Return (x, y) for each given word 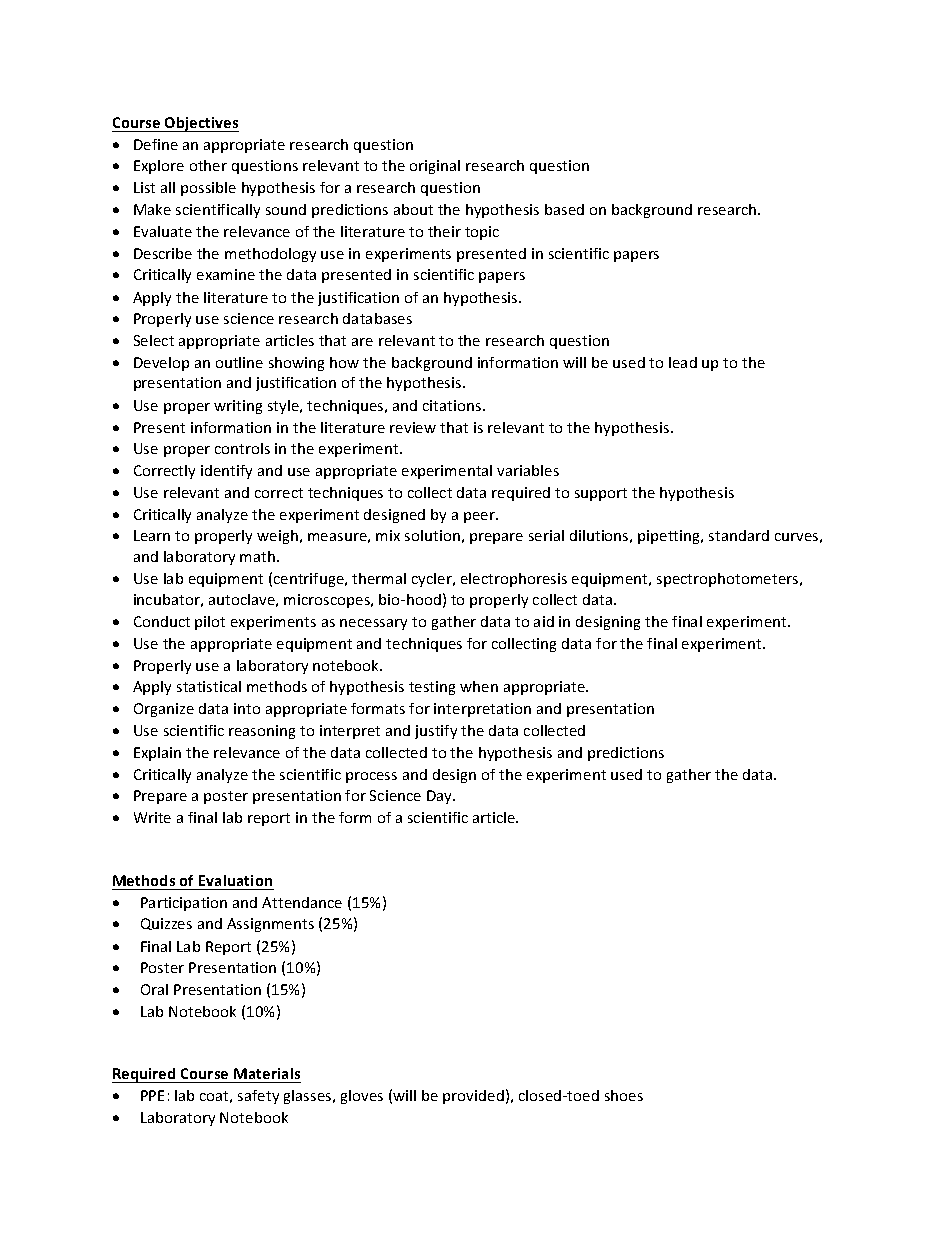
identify (226, 472)
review (413, 427)
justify (436, 732)
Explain (157, 754)
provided (473, 1097)
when (479, 686)
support (601, 494)
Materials (267, 1073)
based (564, 209)
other (208, 165)
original (435, 167)
